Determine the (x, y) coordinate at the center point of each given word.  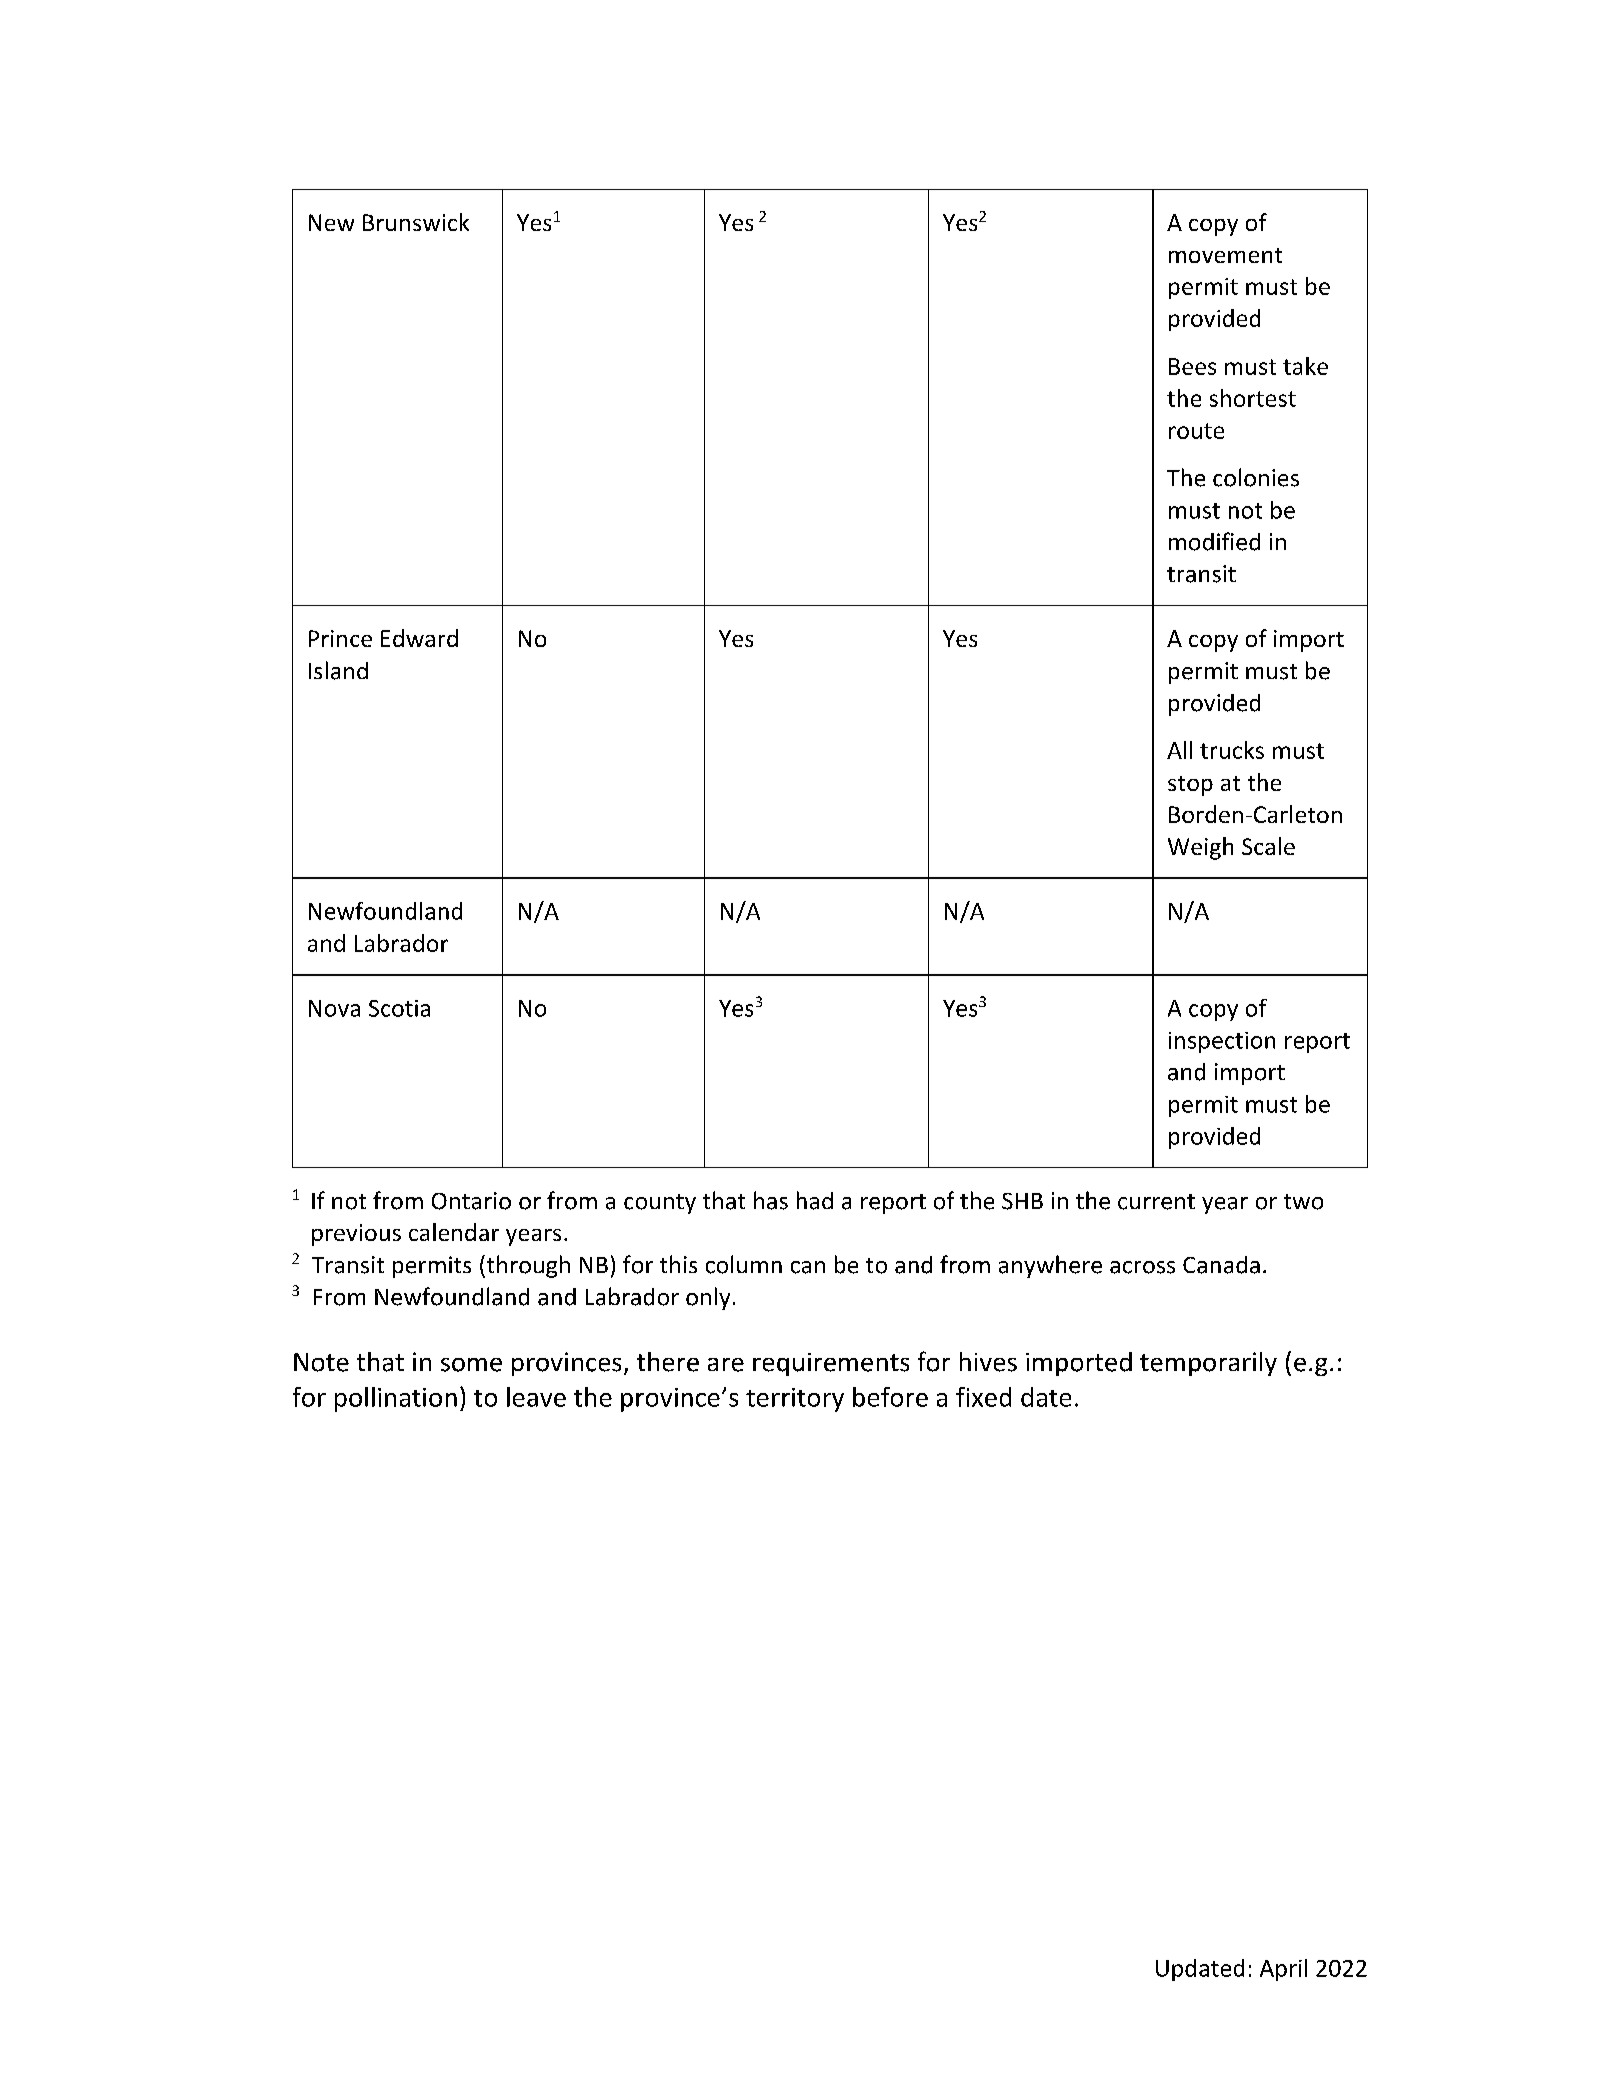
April (1283, 1970)
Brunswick (416, 222)
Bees (1192, 366)
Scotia (399, 1008)
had (815, 1200)
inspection (1222, 1042)
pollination (396, 1399)
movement (1225, 255)
